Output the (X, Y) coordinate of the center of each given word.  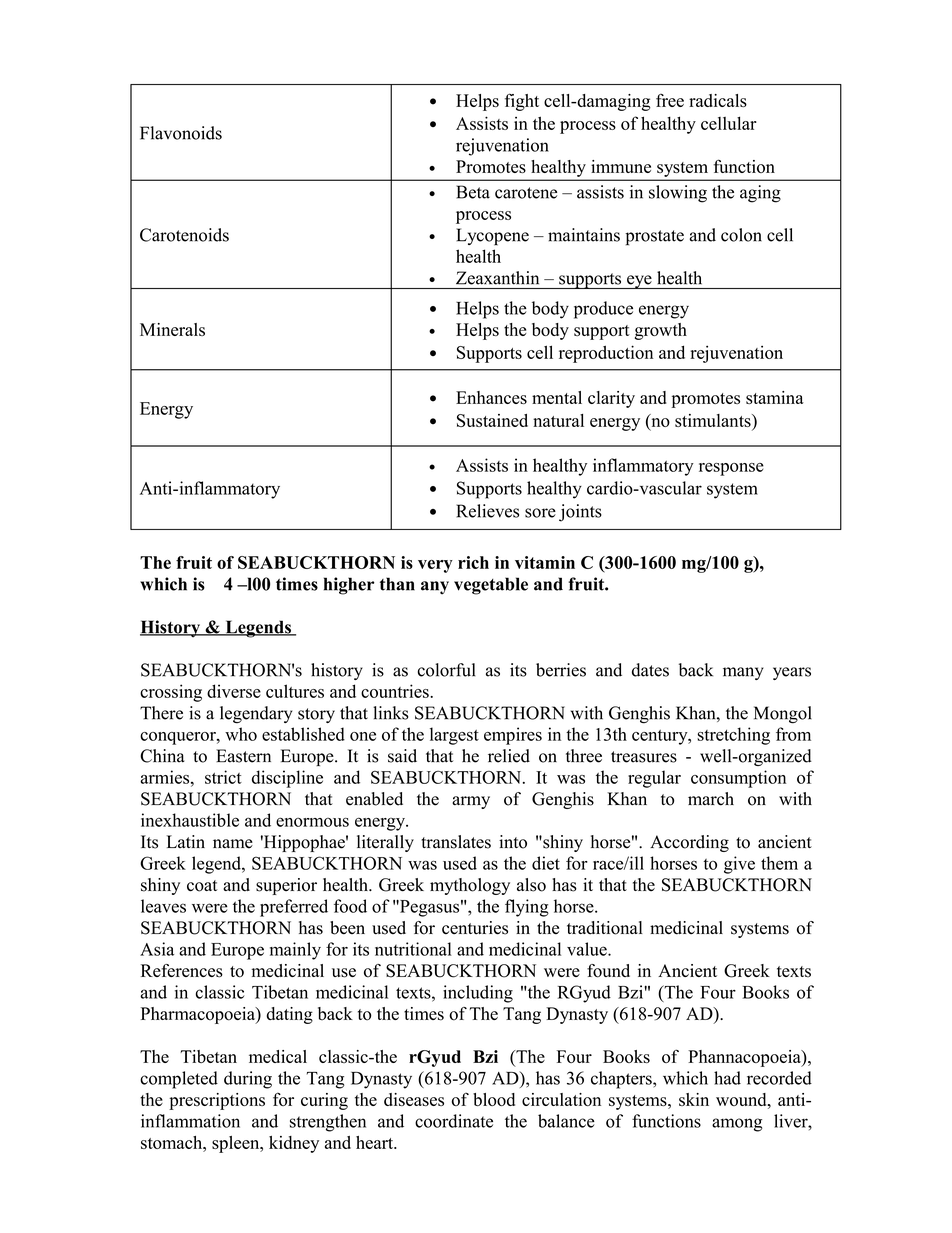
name (233, 844)
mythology (470, 886)
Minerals (172, 329)
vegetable (491, 586)
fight (522, 102)
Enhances (491, 397)
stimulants (714, 420)
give (739, 865)
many (743, 673)
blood (494, 1099)
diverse (234, 691)
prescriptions (217, 1101)
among (737, 1125)
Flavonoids (181, 133)
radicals (718, 100)
